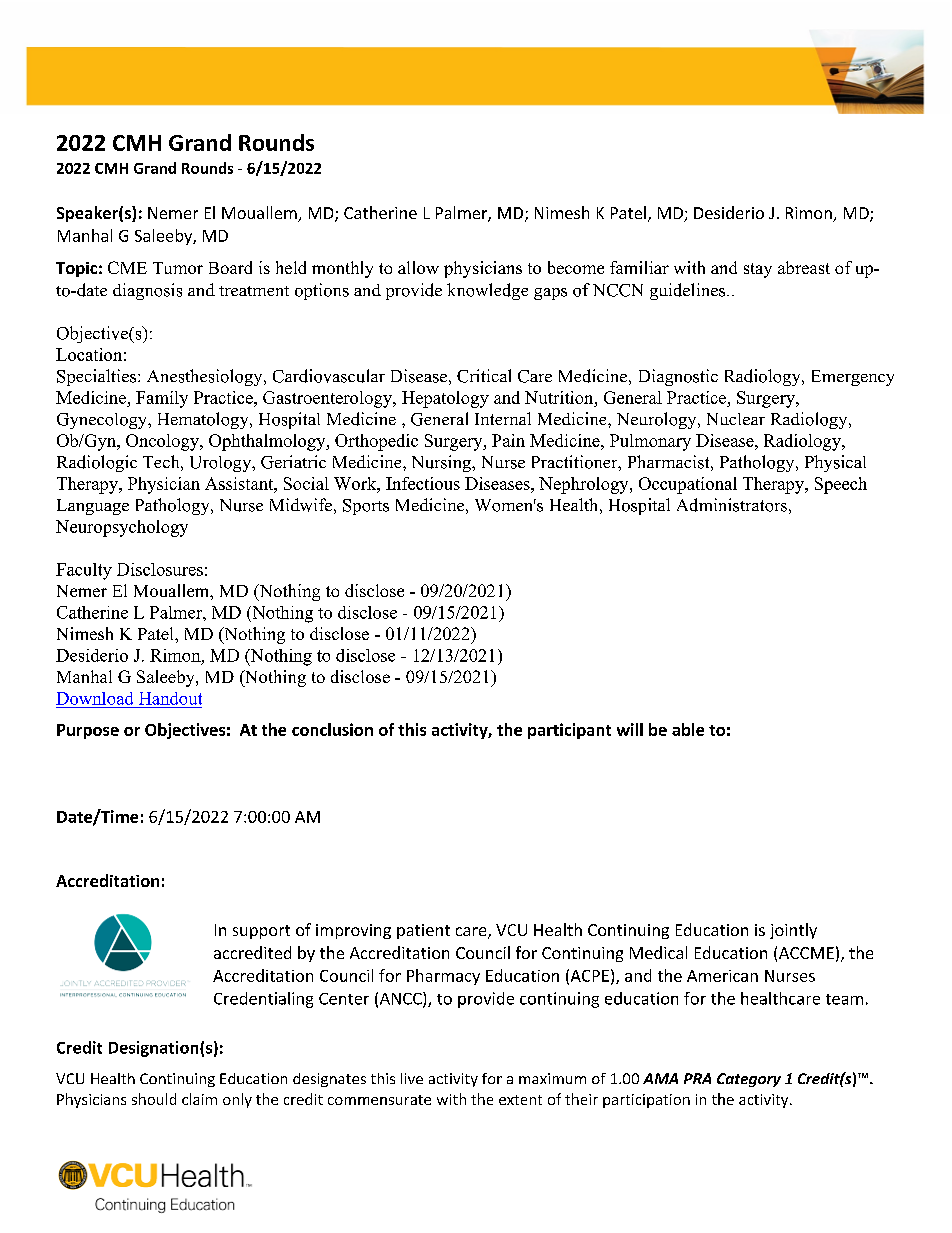  Describe the element at coordinates (261, 932) in the screenshot. I see `support` at that location.
